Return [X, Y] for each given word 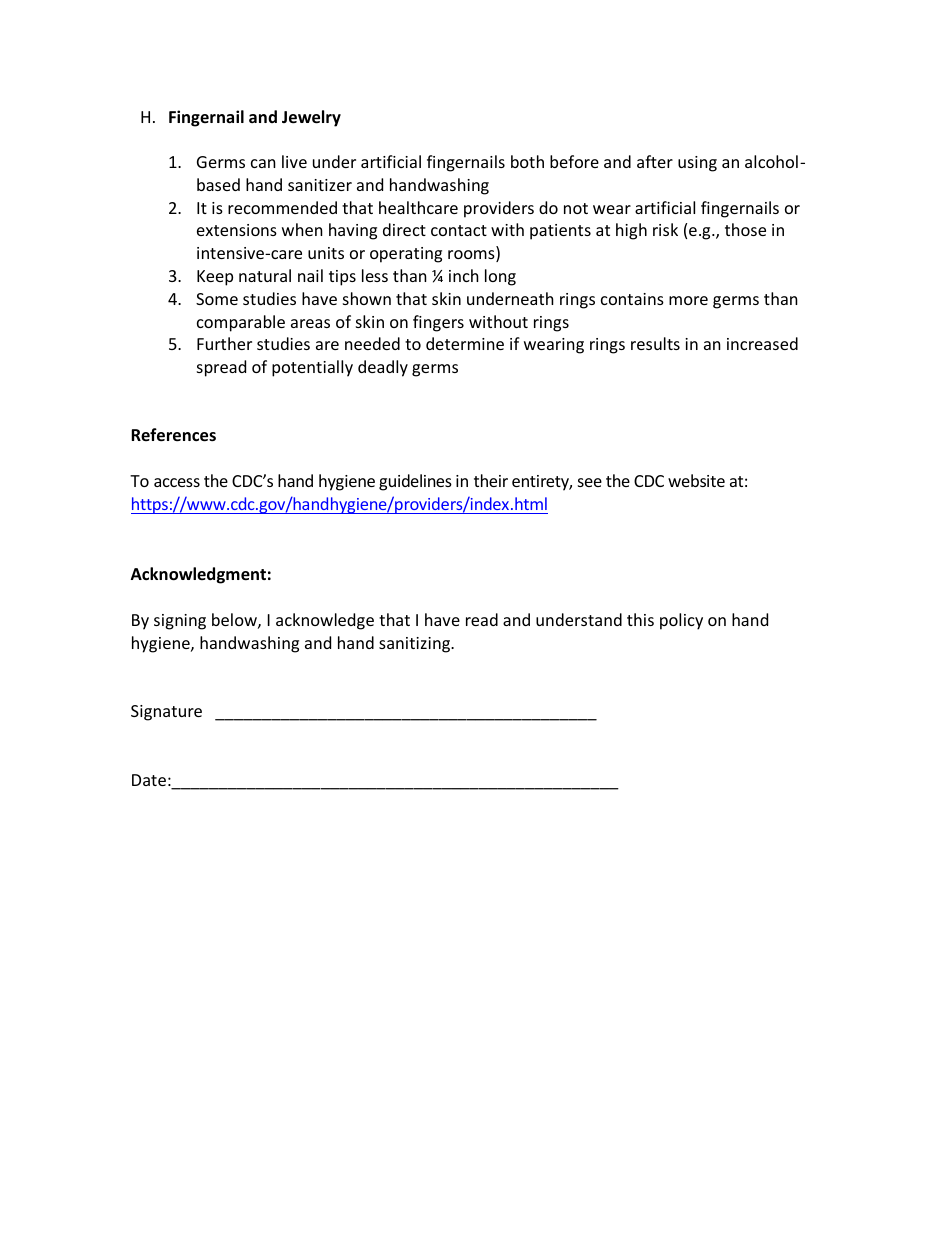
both [527, 161]
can [263, 163]
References [173, 435]
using [697, 164]
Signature [166, 713]
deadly [383, 368]
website [696, 480]
